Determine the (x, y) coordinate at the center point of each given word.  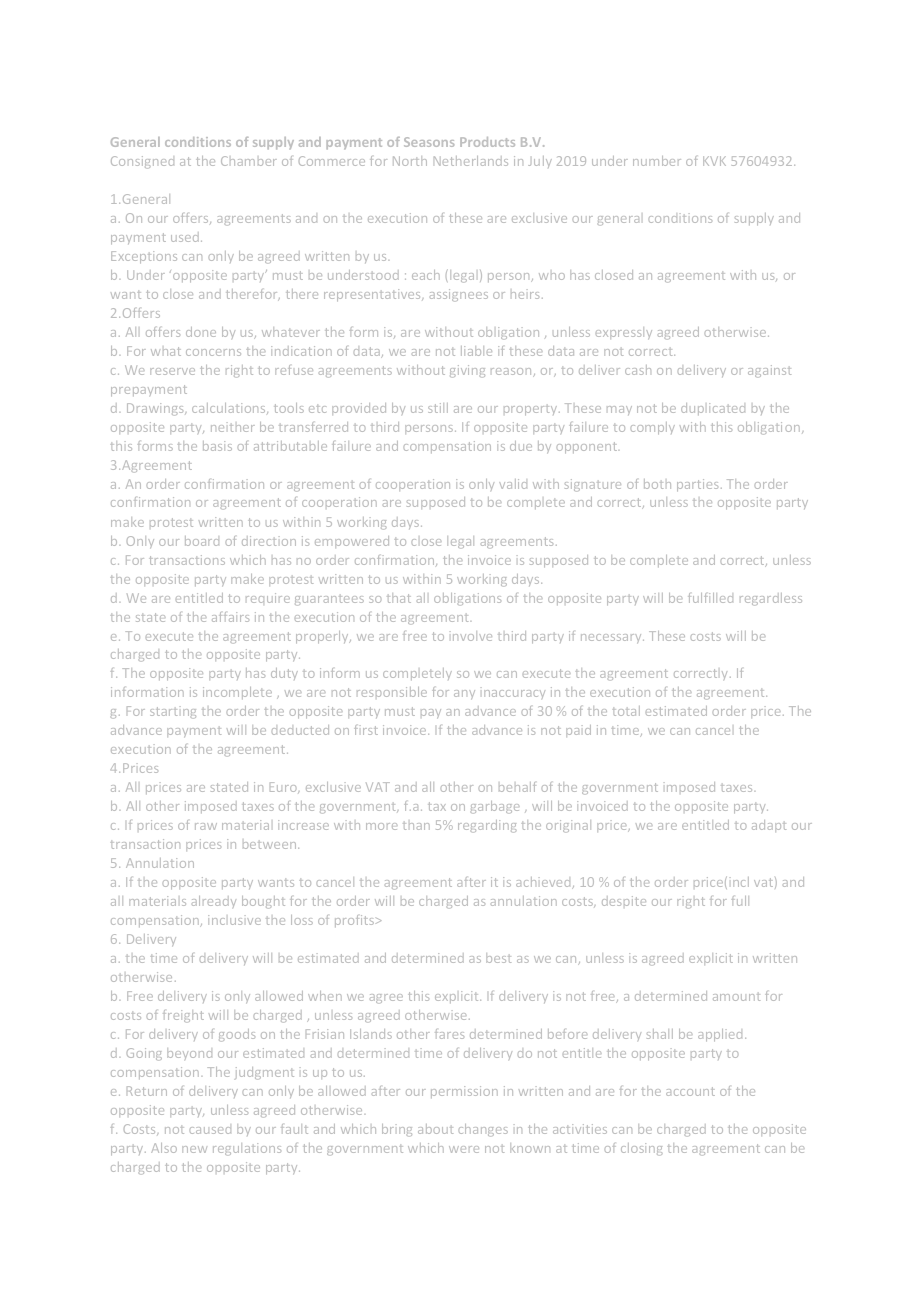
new (194, 1149)
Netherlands (471, 161)
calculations (230, 408)
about (435, 1129)
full (740, 901)
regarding (487, 826)
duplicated (713, 409)
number (657, 161)
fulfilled (710, 598)
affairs (230, 617)
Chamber (249, 161)
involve (471, 636)
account (690, 1091)
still (438, 408)
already (214, 902)
